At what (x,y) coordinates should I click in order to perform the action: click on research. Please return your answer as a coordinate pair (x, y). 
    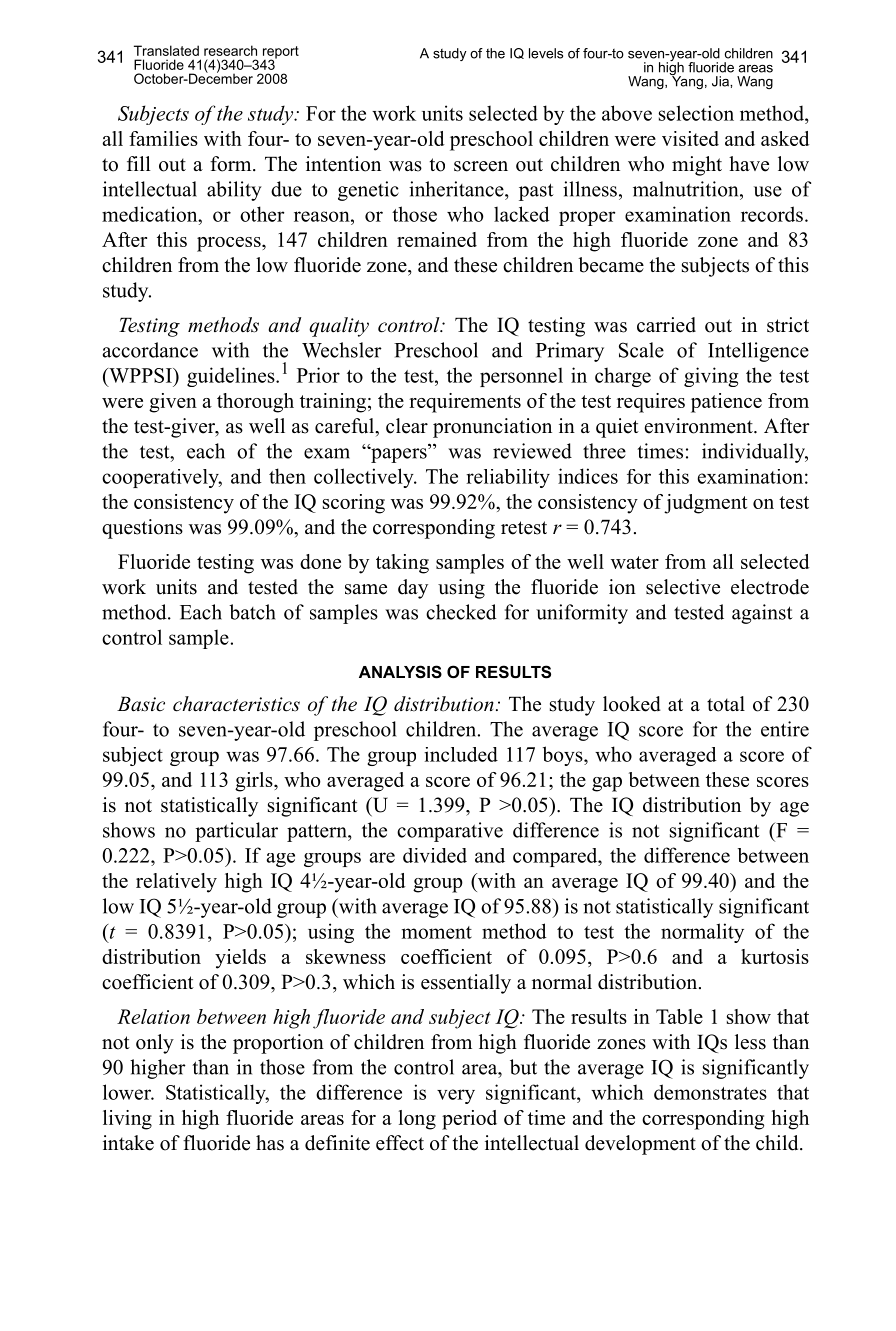
    Looking at the image, I should click on (230, 50).
